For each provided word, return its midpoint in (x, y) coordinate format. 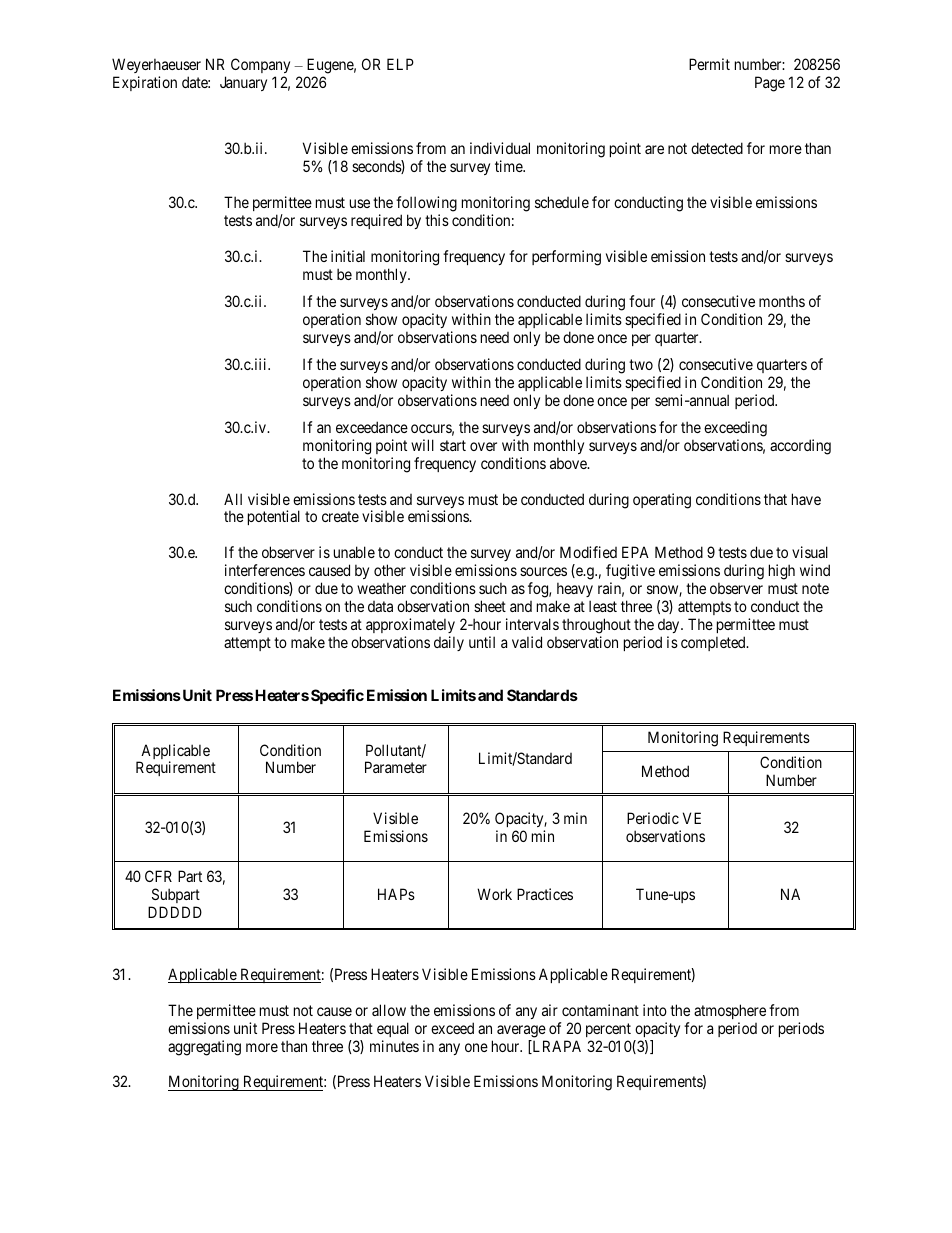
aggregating (204, 1048)
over (483, 446)
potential (274, 517)
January (243, 83)
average (521, 1031)
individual (500, 148)
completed (714, 643)
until (482, 642)
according (800, 447)
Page (770, 84)
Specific (337, 696)
